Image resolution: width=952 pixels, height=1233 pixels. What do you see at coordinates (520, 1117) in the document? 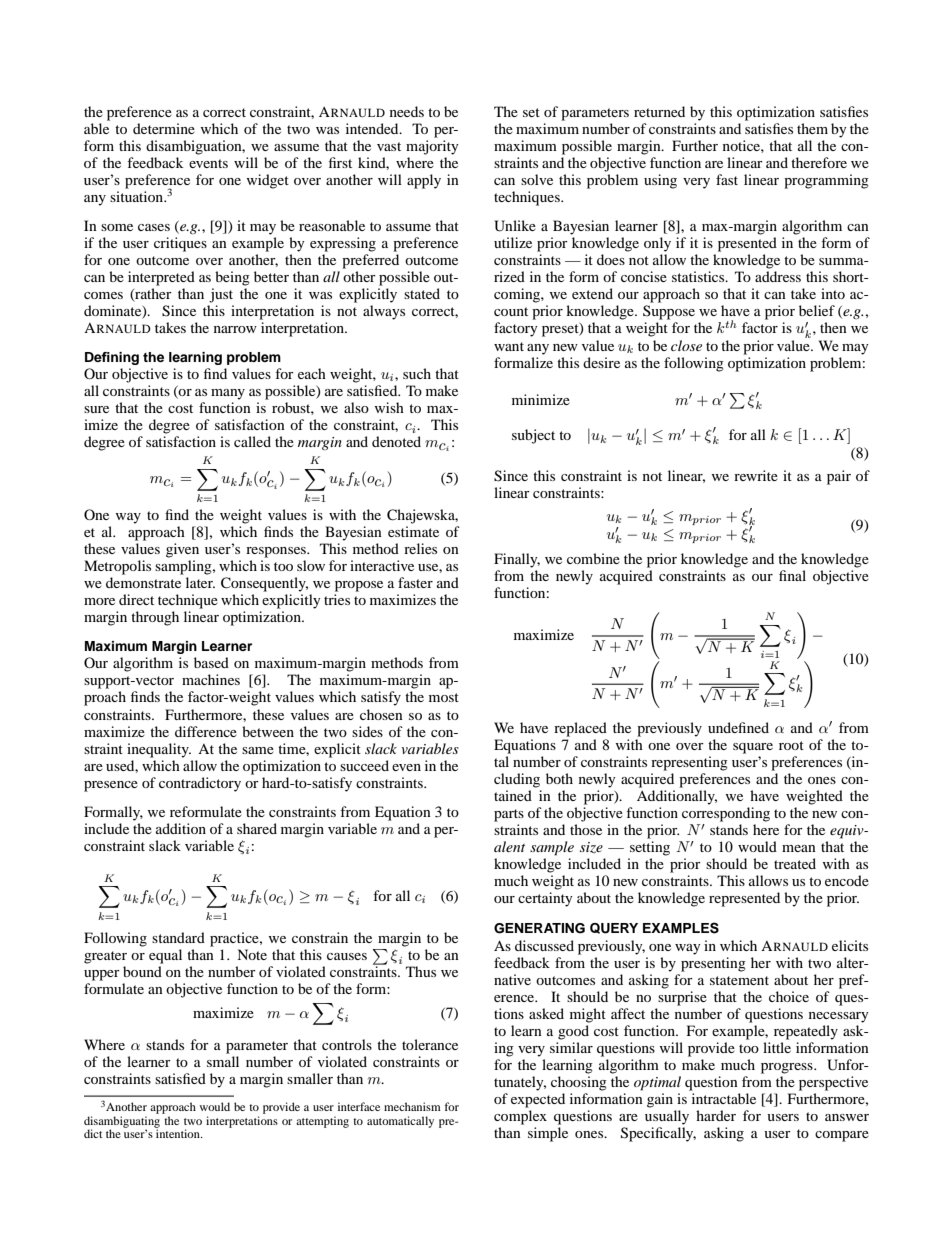
I see `complex` at bounding box center [520, 1117].
